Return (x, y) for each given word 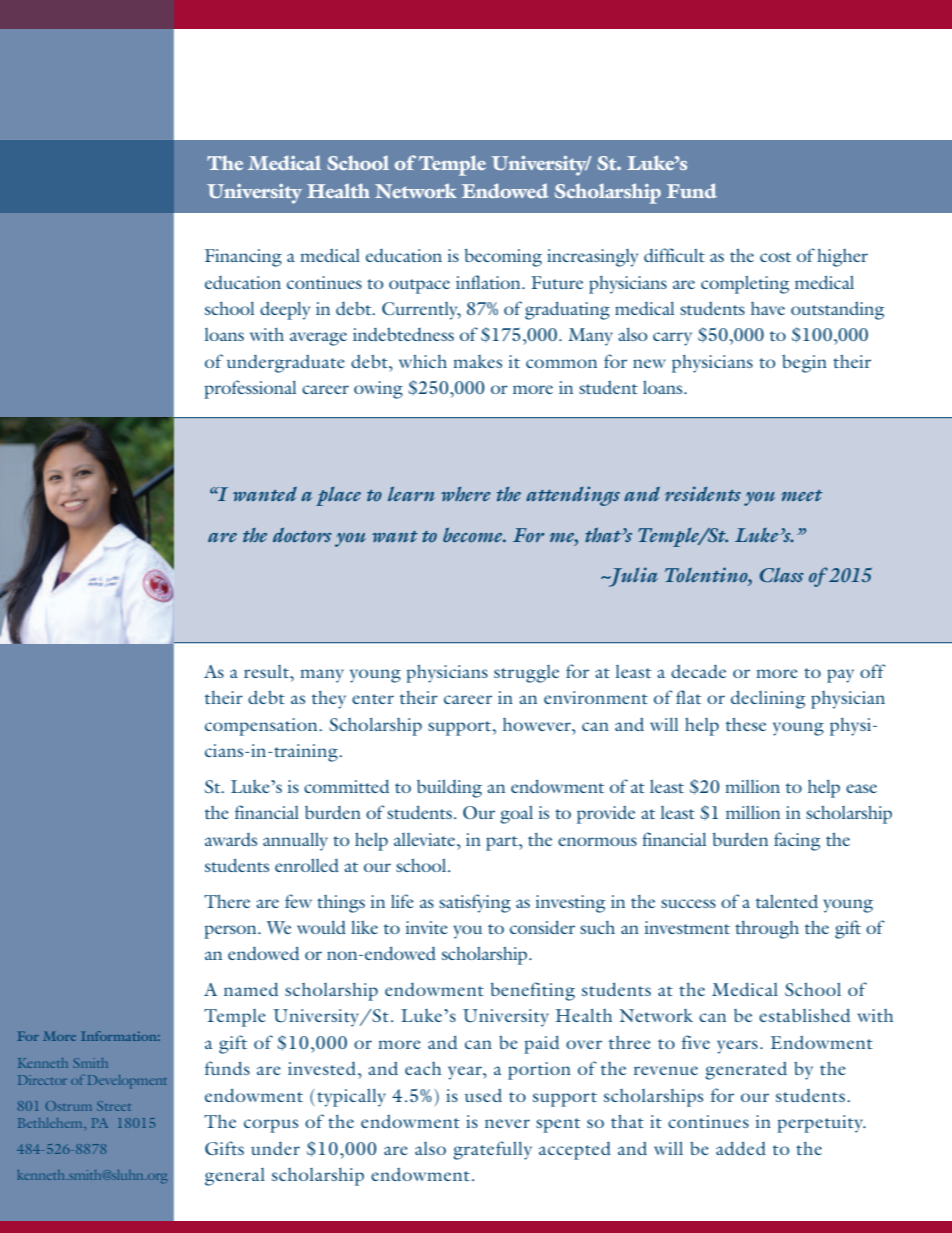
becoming (503, 258)
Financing (243, 258)
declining (768, 700)
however (538, 724)
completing (745, 285)
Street (113, 1106)
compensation (262, 727)
